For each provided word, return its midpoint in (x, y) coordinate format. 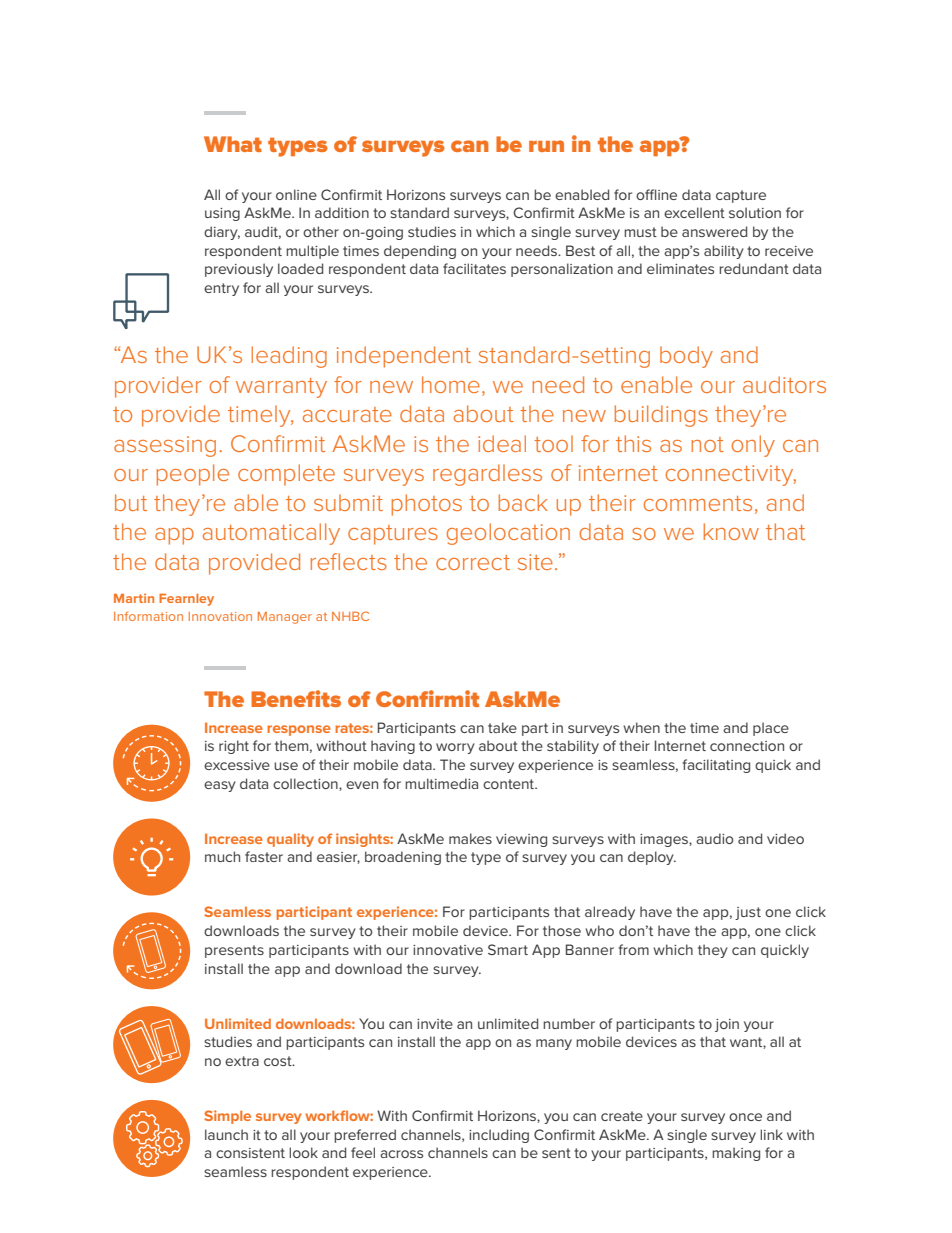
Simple (227, 1117)
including (499, 1136)
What (233, 144)
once (745, 1117)
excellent (694, 212)
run (546, 146)
